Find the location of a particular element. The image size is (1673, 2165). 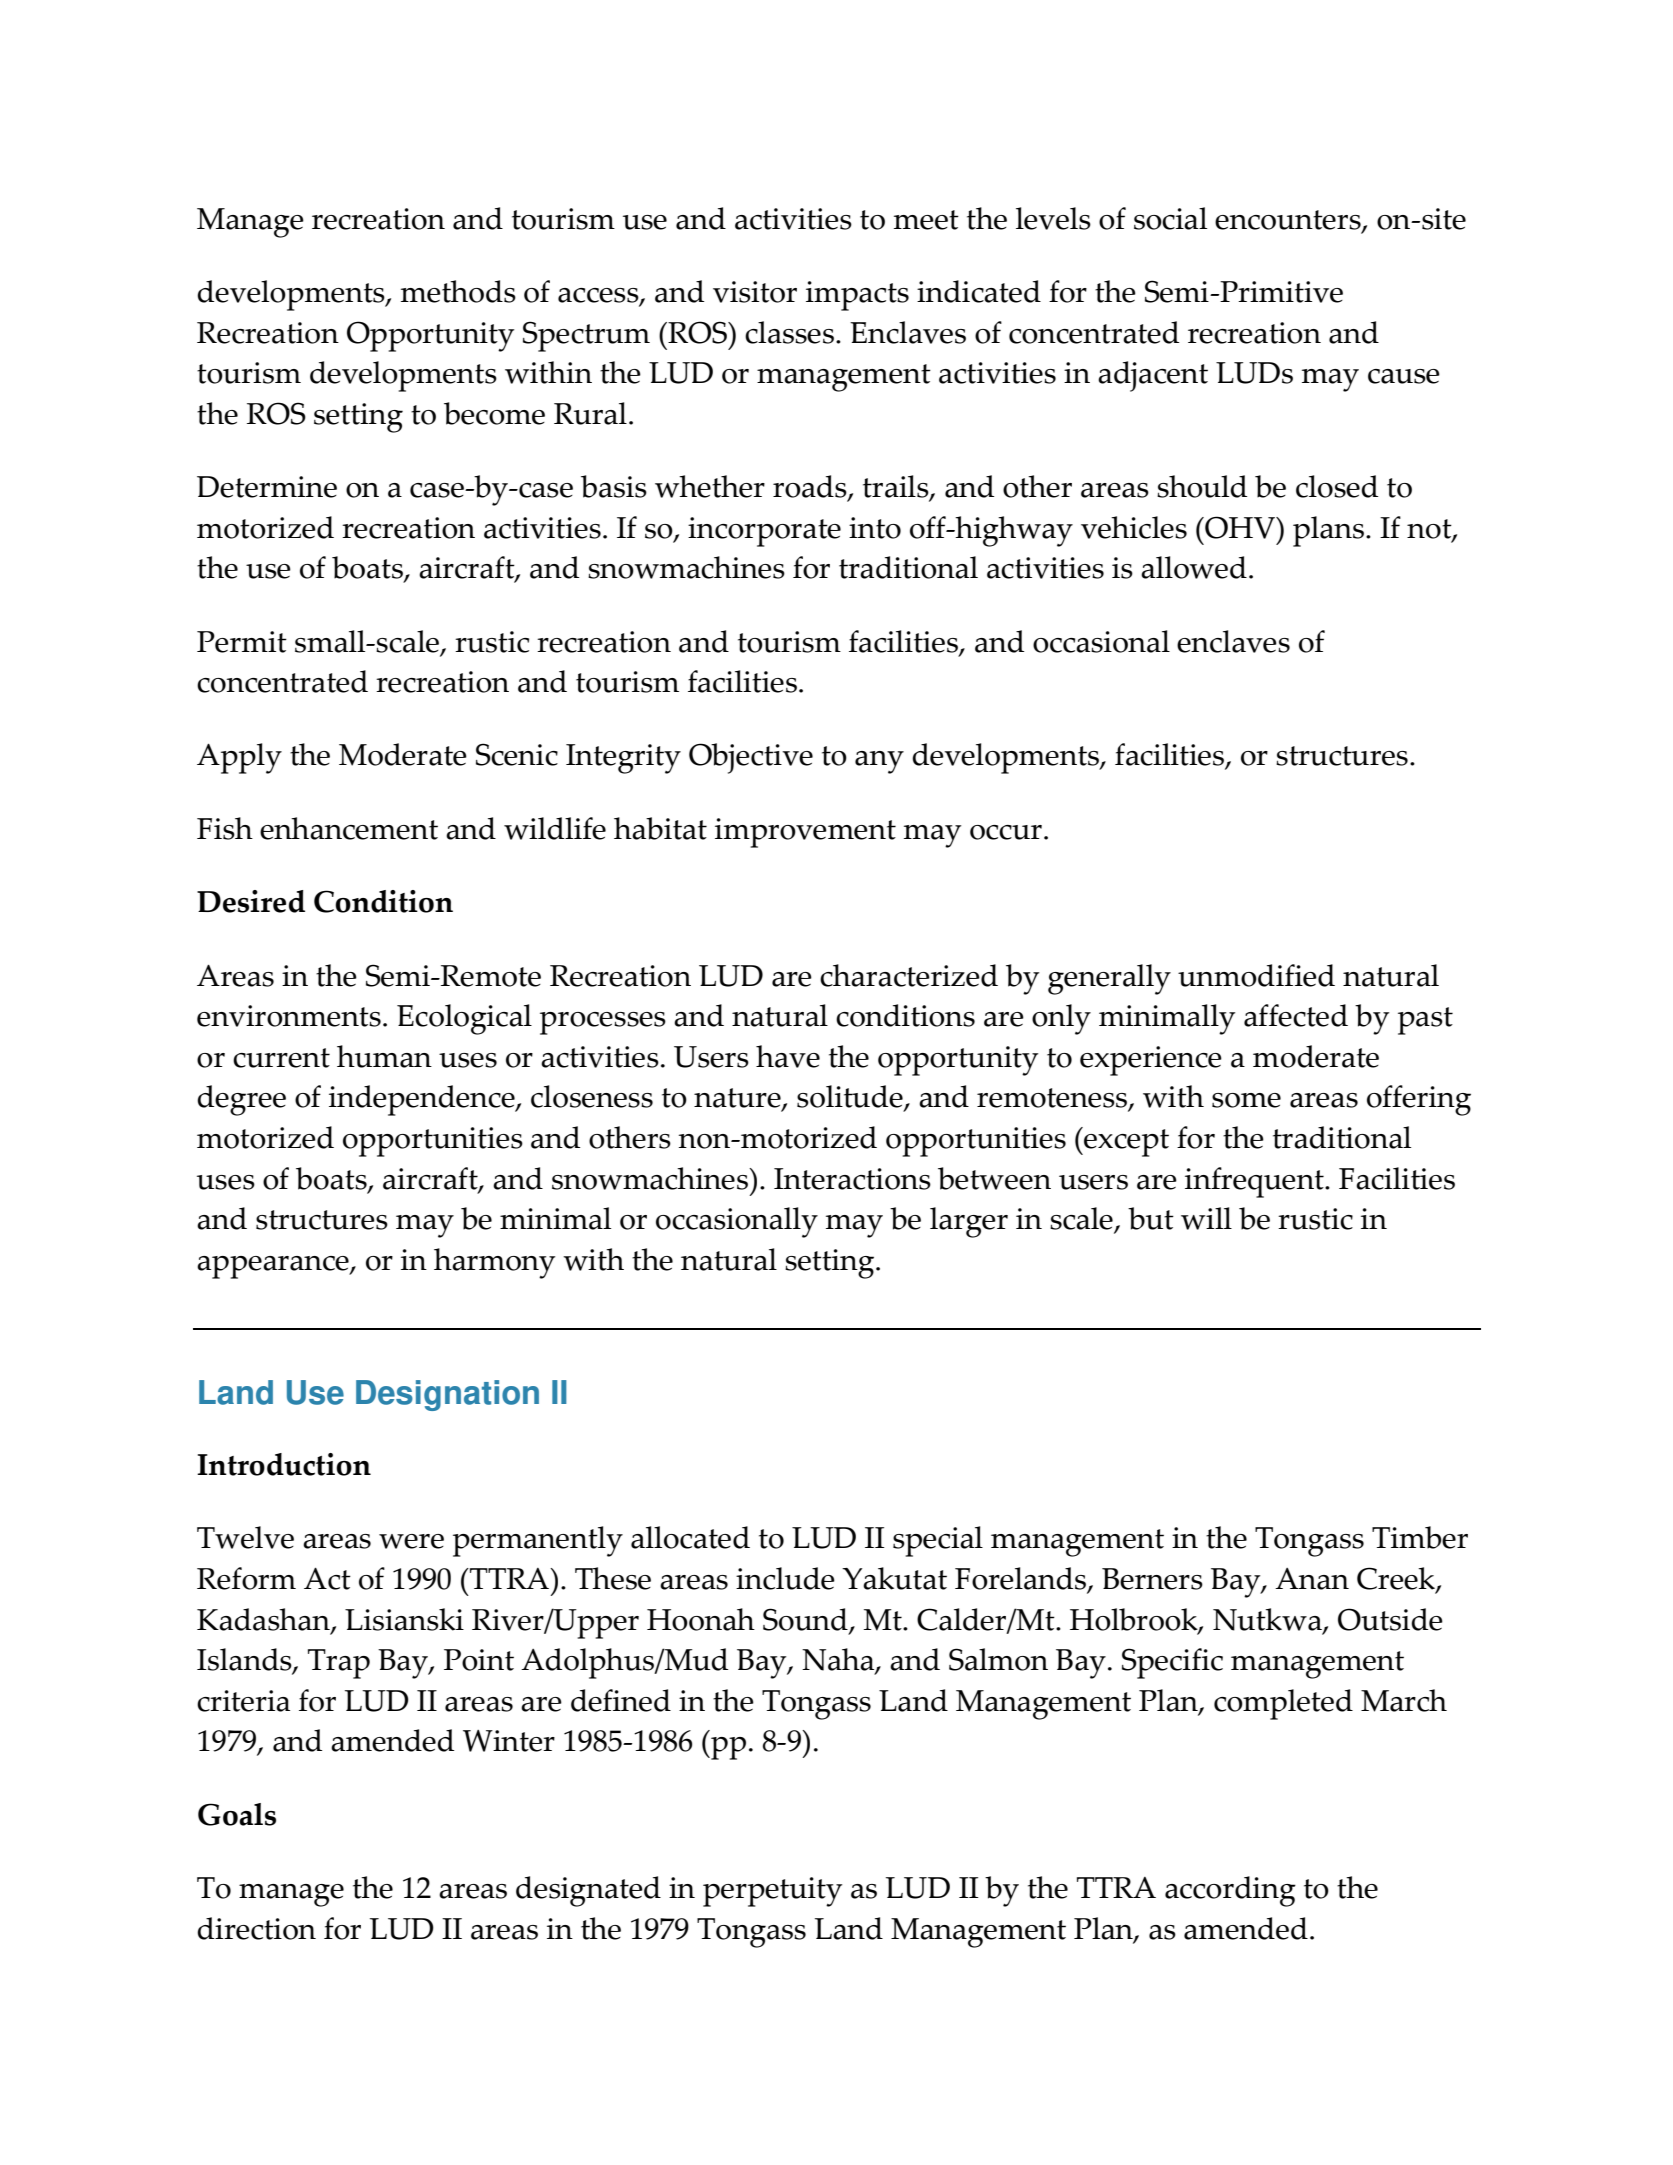

encounters is located at coordinates (1289, 221).
